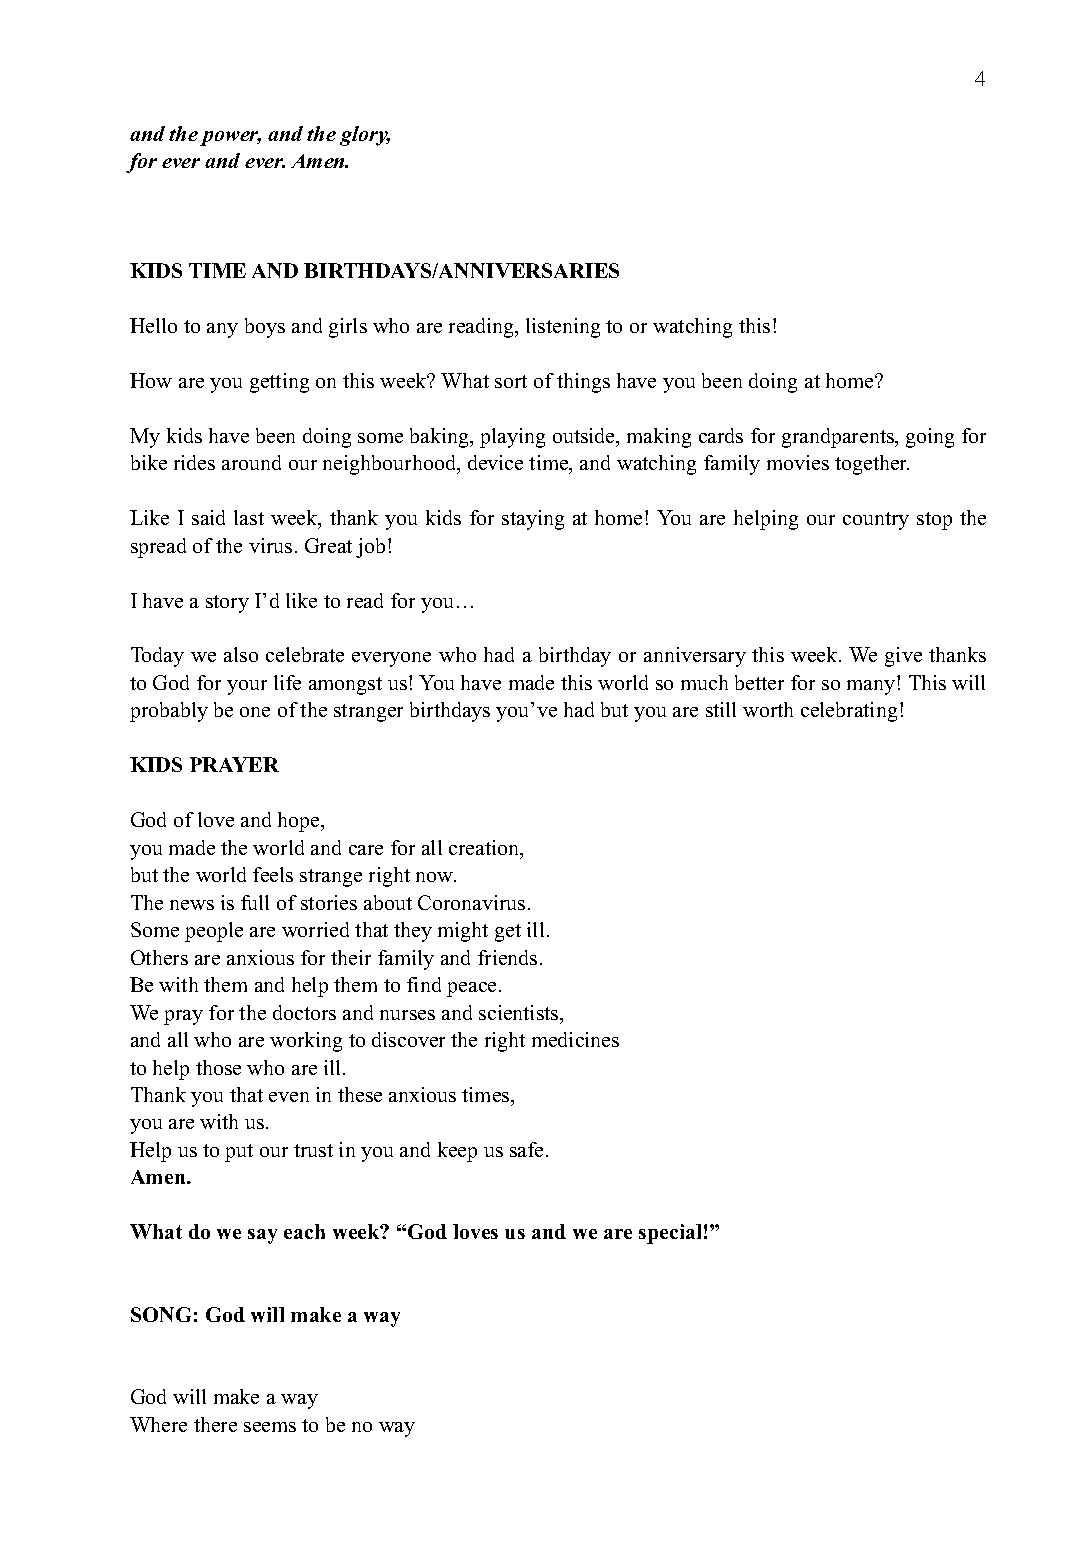  What do you see at coordinates (365, 136) in the screenshot?
I see `glory` at bounding box center [365, 136].
